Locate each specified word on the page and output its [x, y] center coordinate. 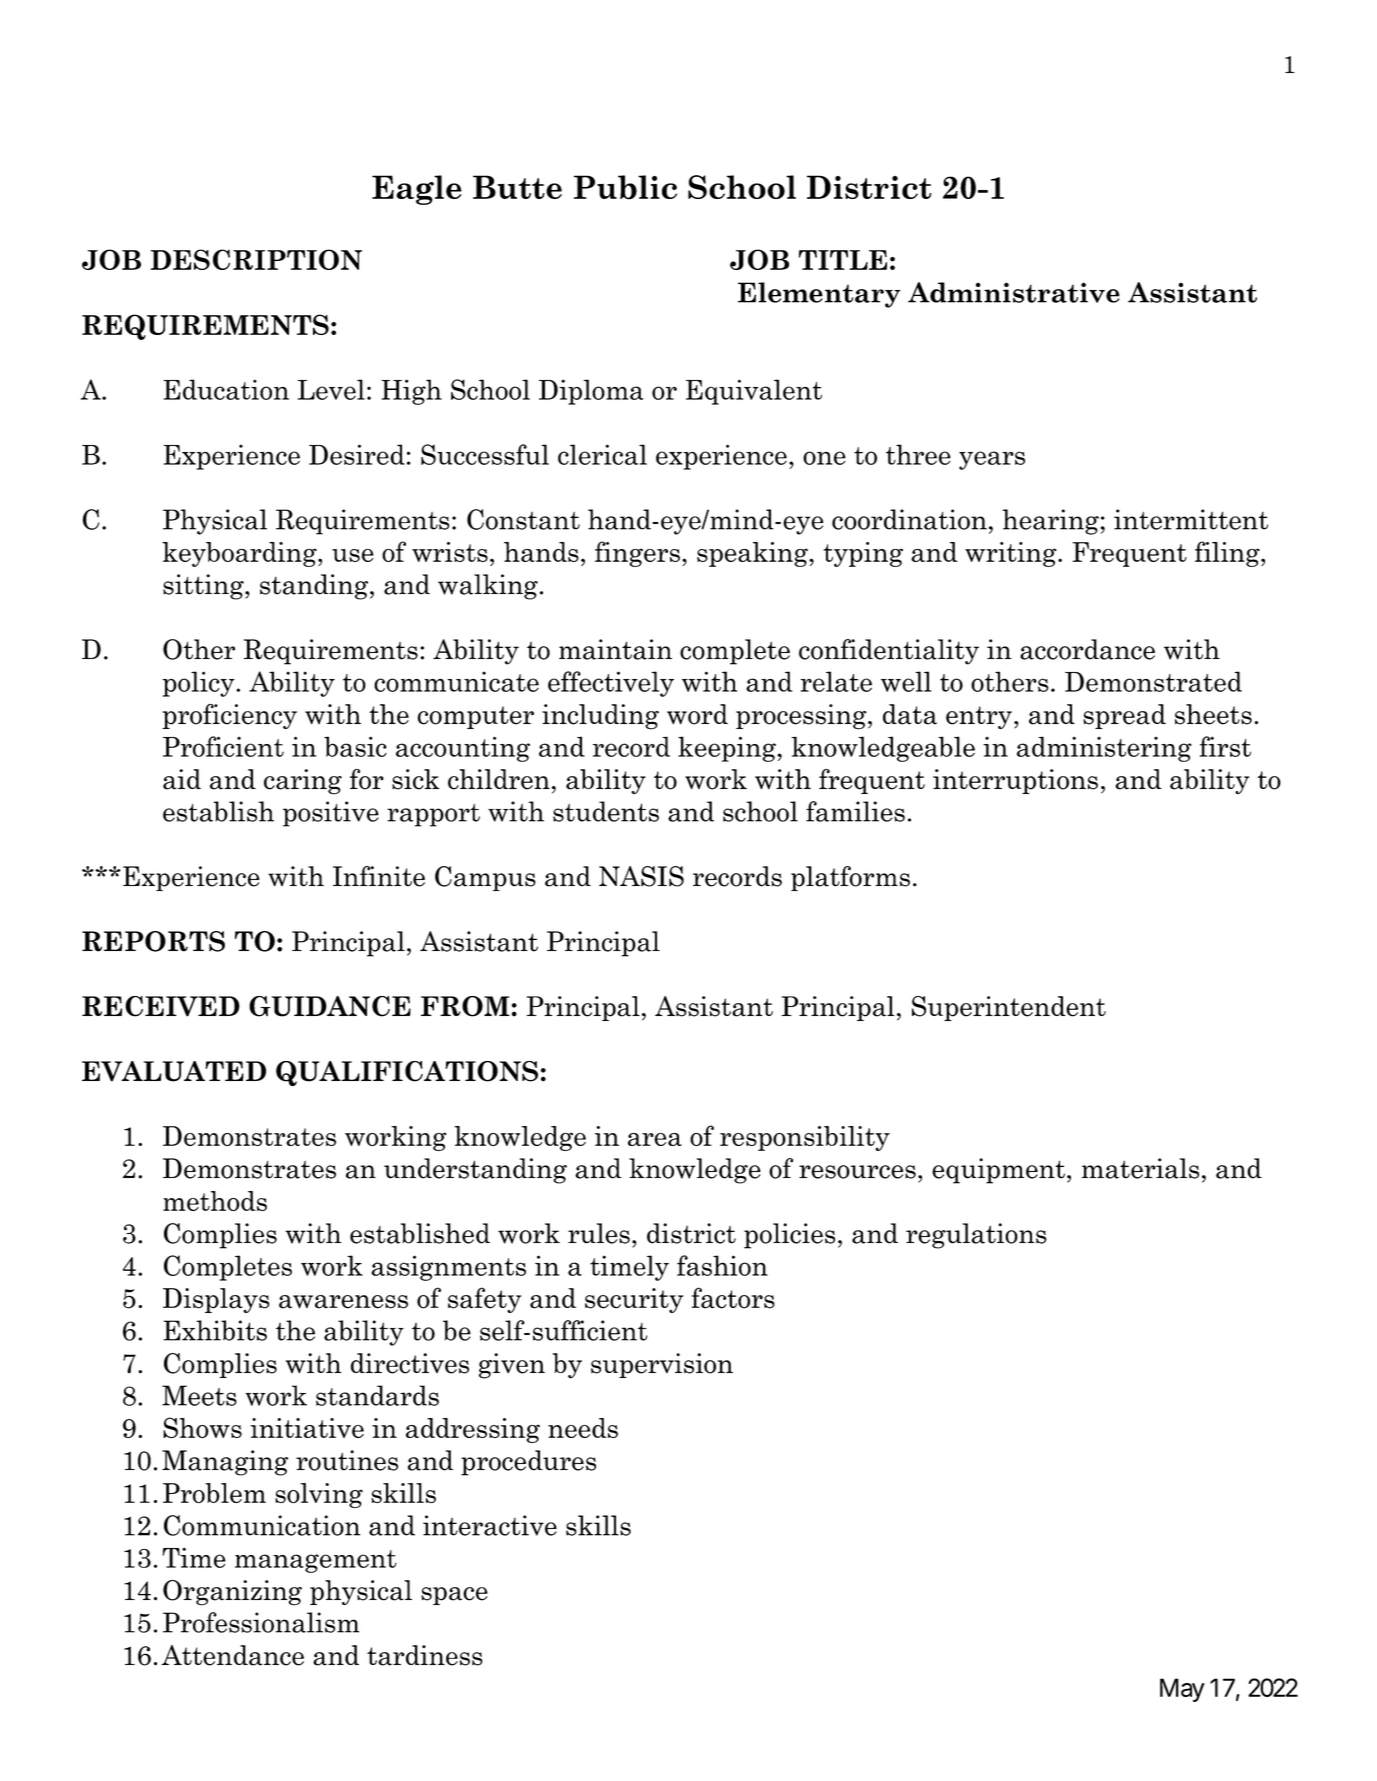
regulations [976, 1236]
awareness [343, 1302]
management [316, 1561]
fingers [637, 554]
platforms [850, 878]
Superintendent [1009, 1008]
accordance [1087, 649]
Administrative [1014, 292]
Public [625, 187]
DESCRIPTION [256, 259]
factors [733, 1298]
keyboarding [240, 554]
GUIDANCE [330, 1006]
